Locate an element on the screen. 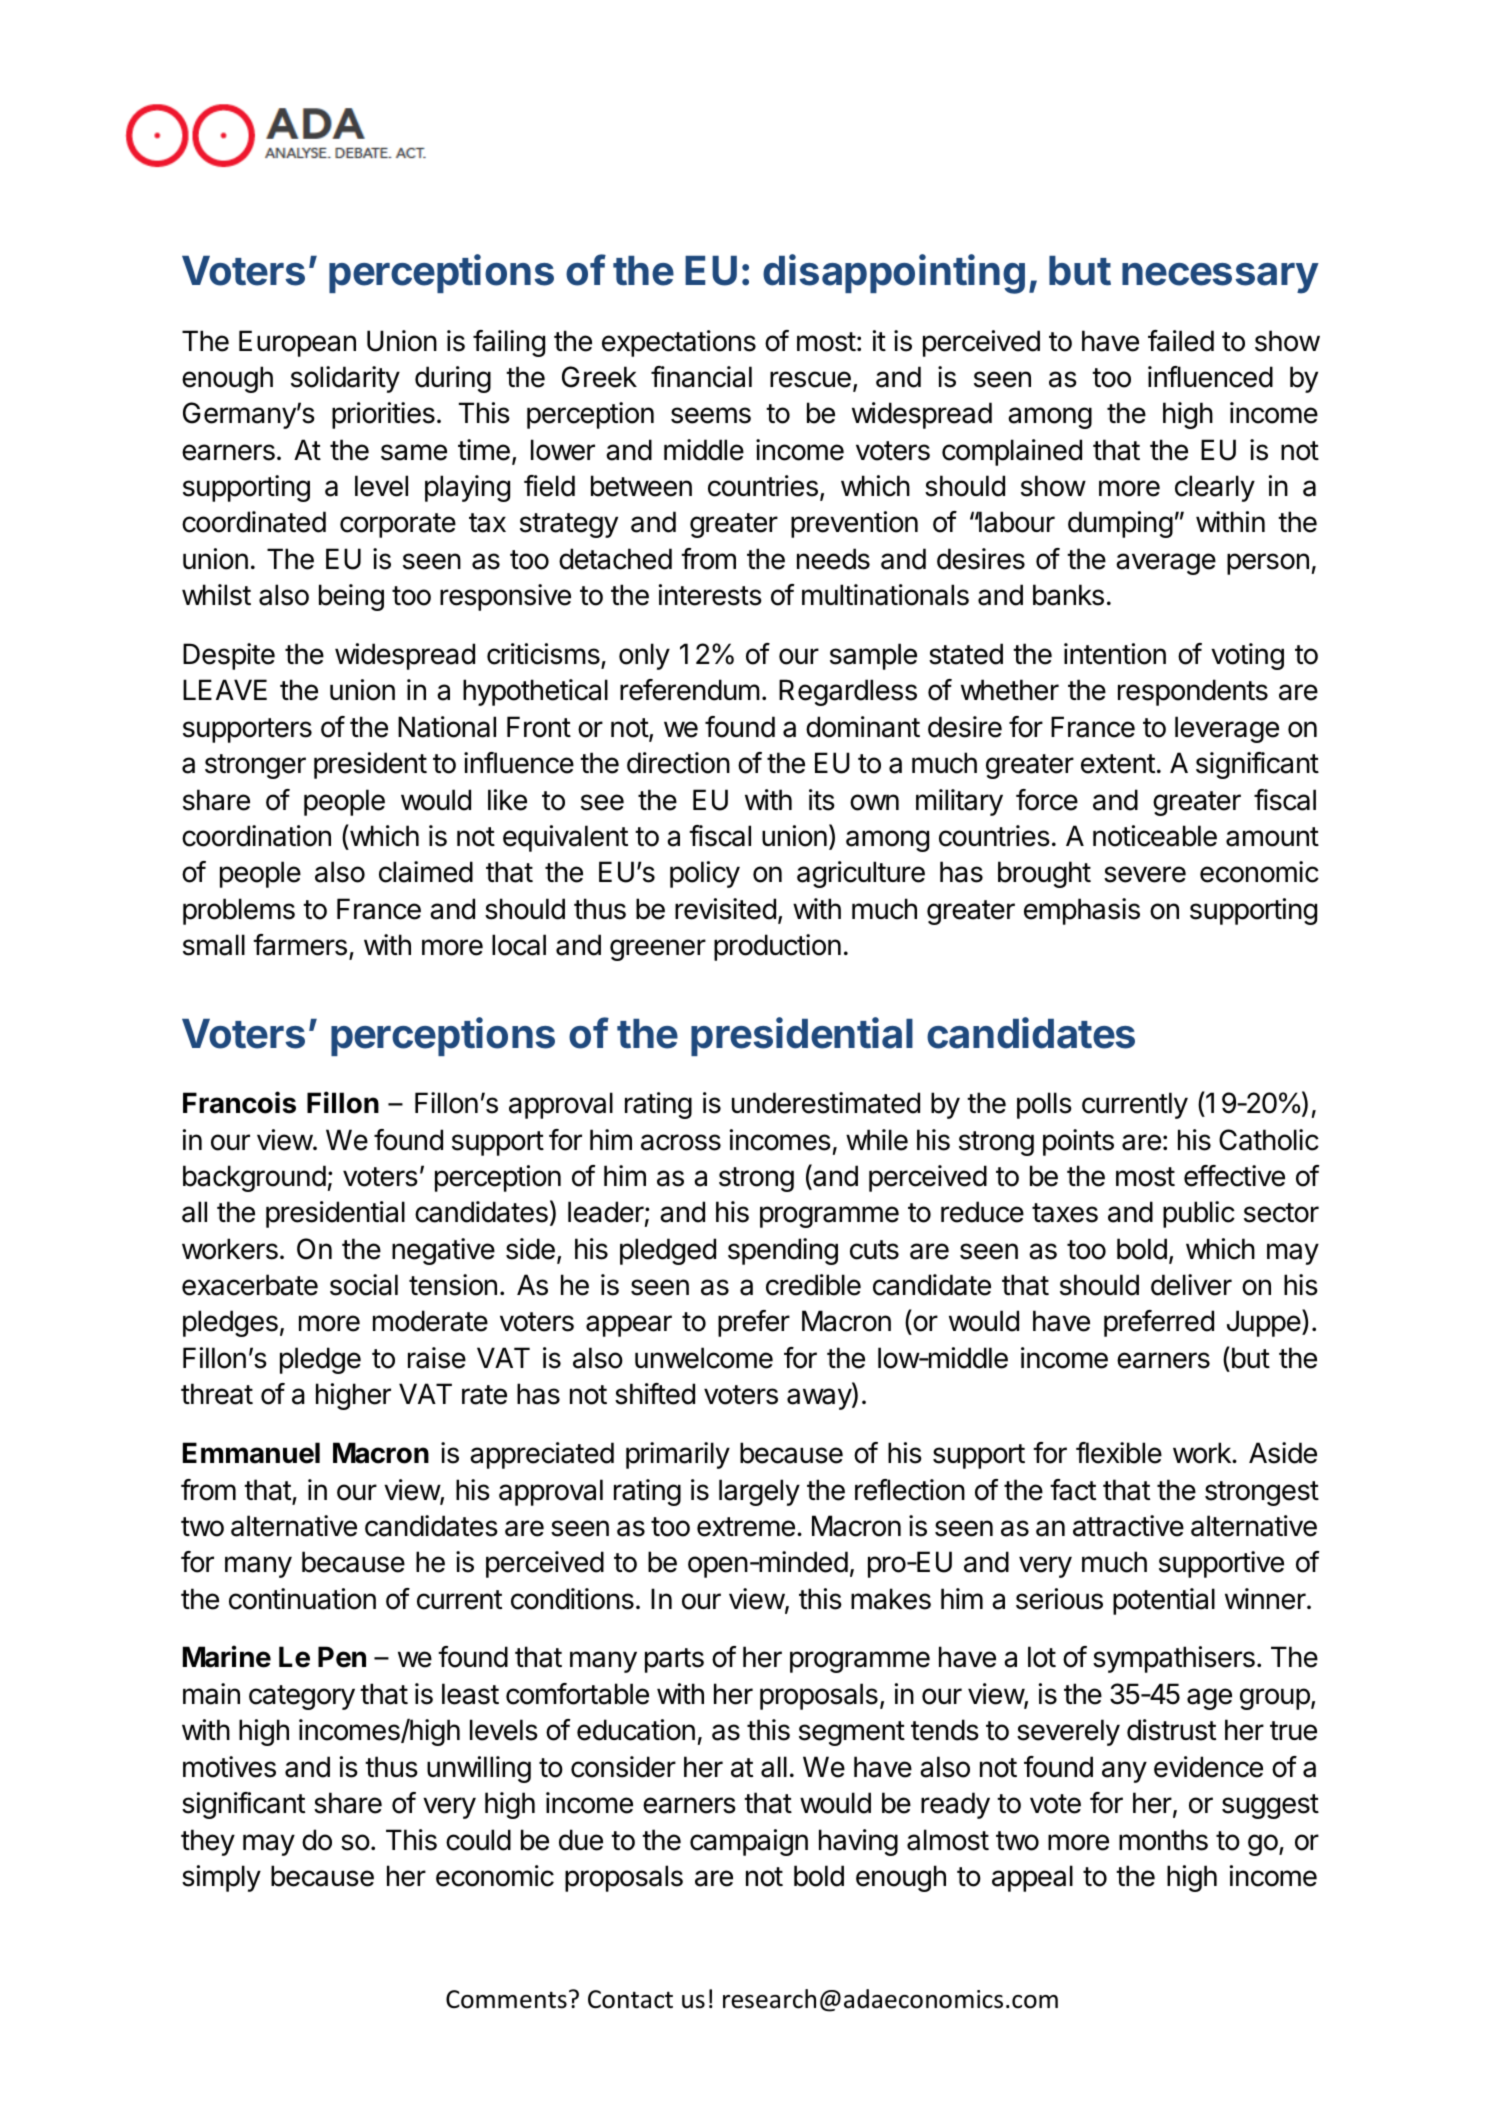 Image resolution: width=1499 pixels, height=2120 pixels. LEAVE is located at coordinates (225, 689).
